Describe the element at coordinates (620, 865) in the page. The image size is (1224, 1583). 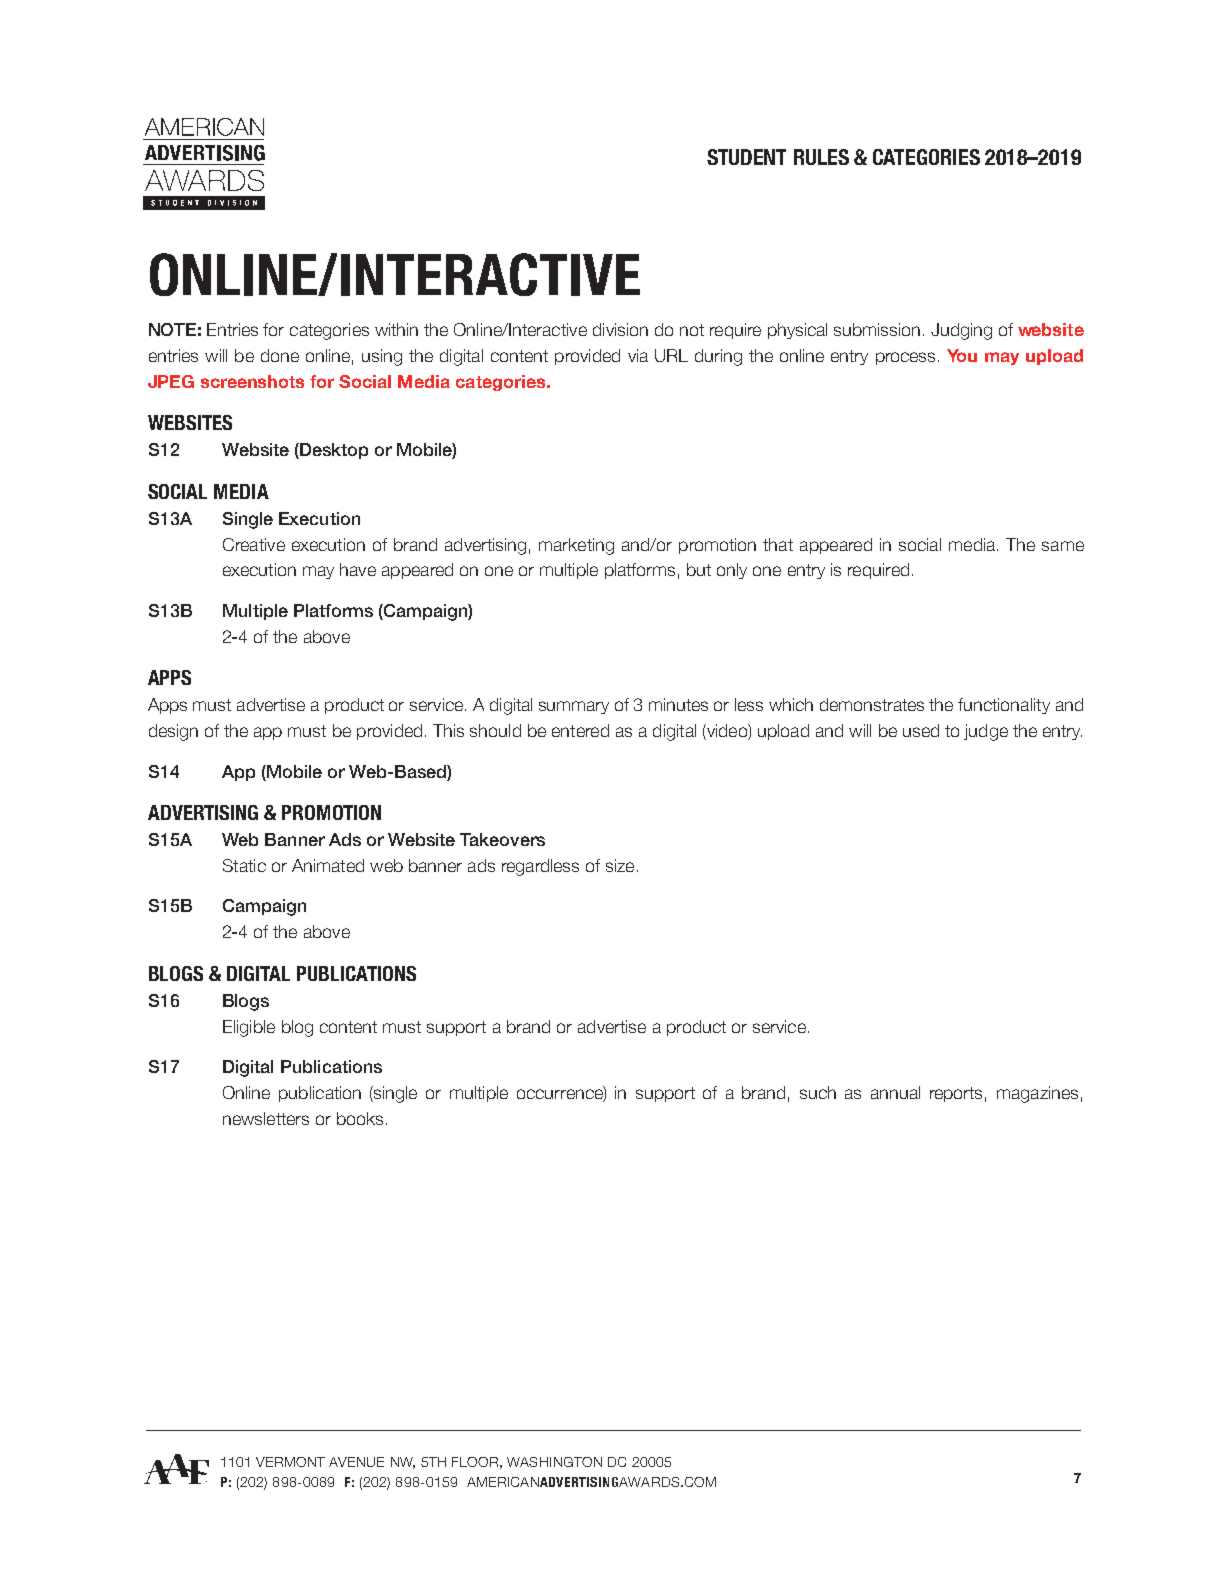
I see `size` at that location.
